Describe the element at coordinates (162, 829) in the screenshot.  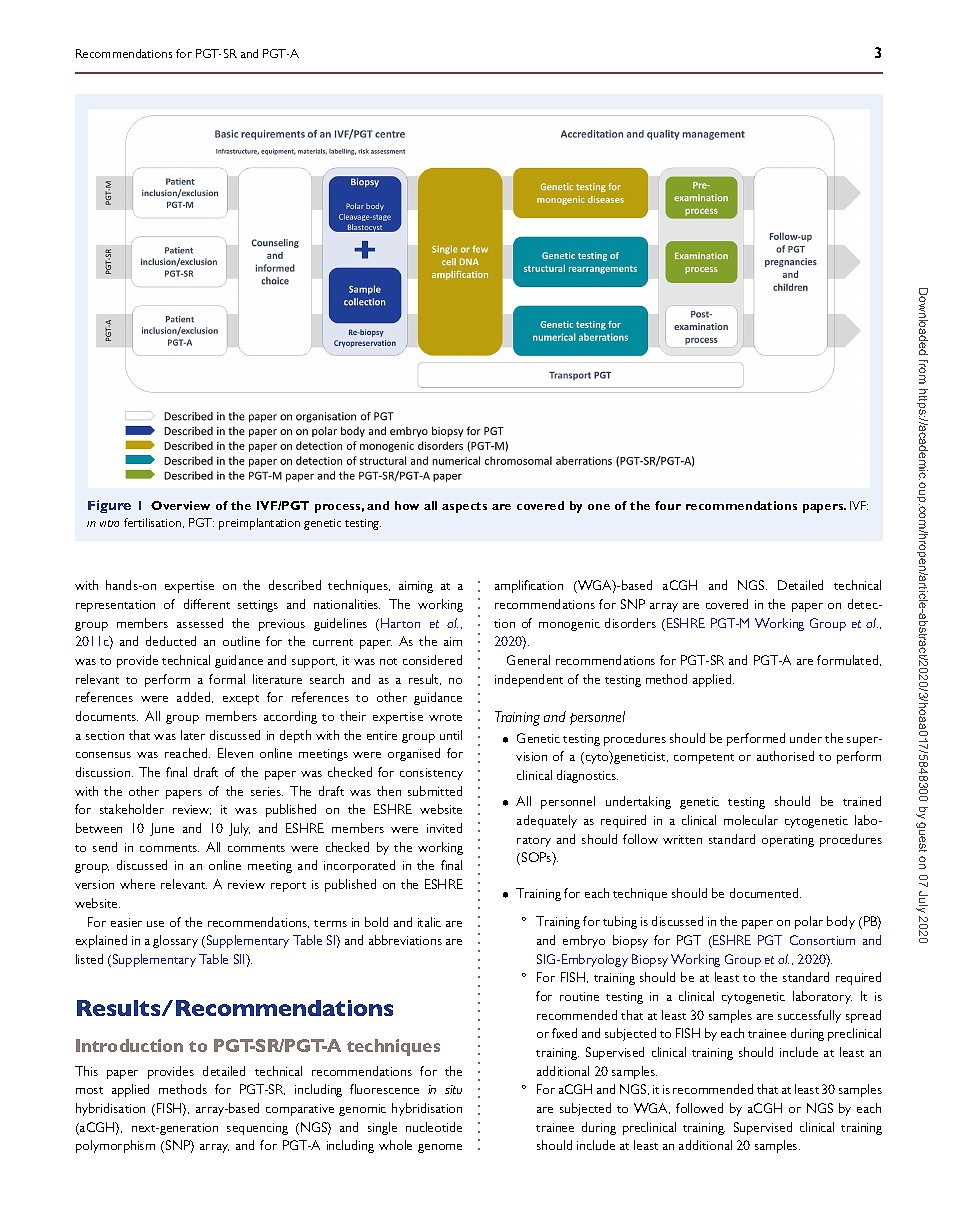
I see `June` at that location.
